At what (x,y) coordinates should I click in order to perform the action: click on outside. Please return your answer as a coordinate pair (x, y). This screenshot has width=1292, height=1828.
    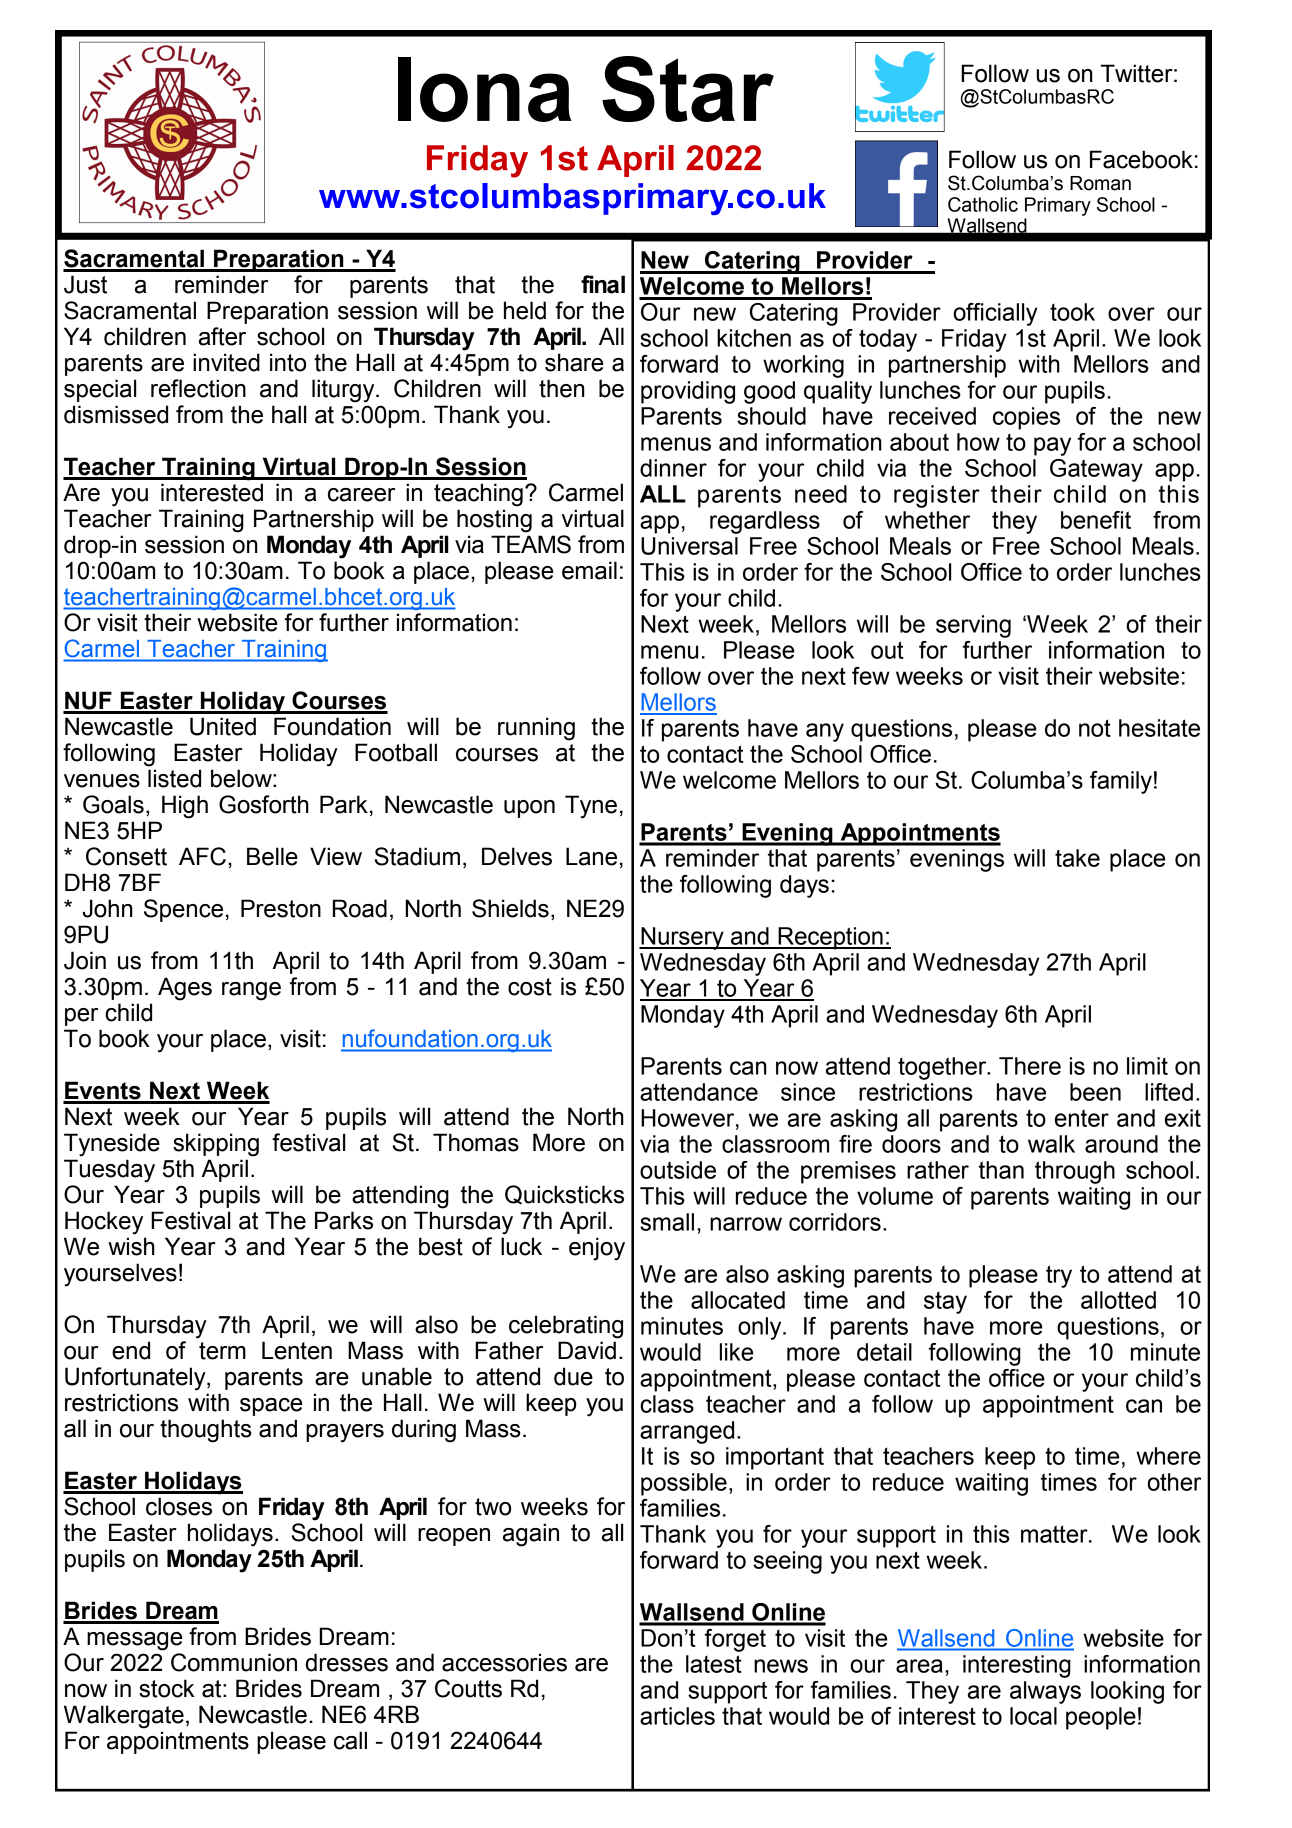
    Looking at the image, I should click on (678, 1170).
